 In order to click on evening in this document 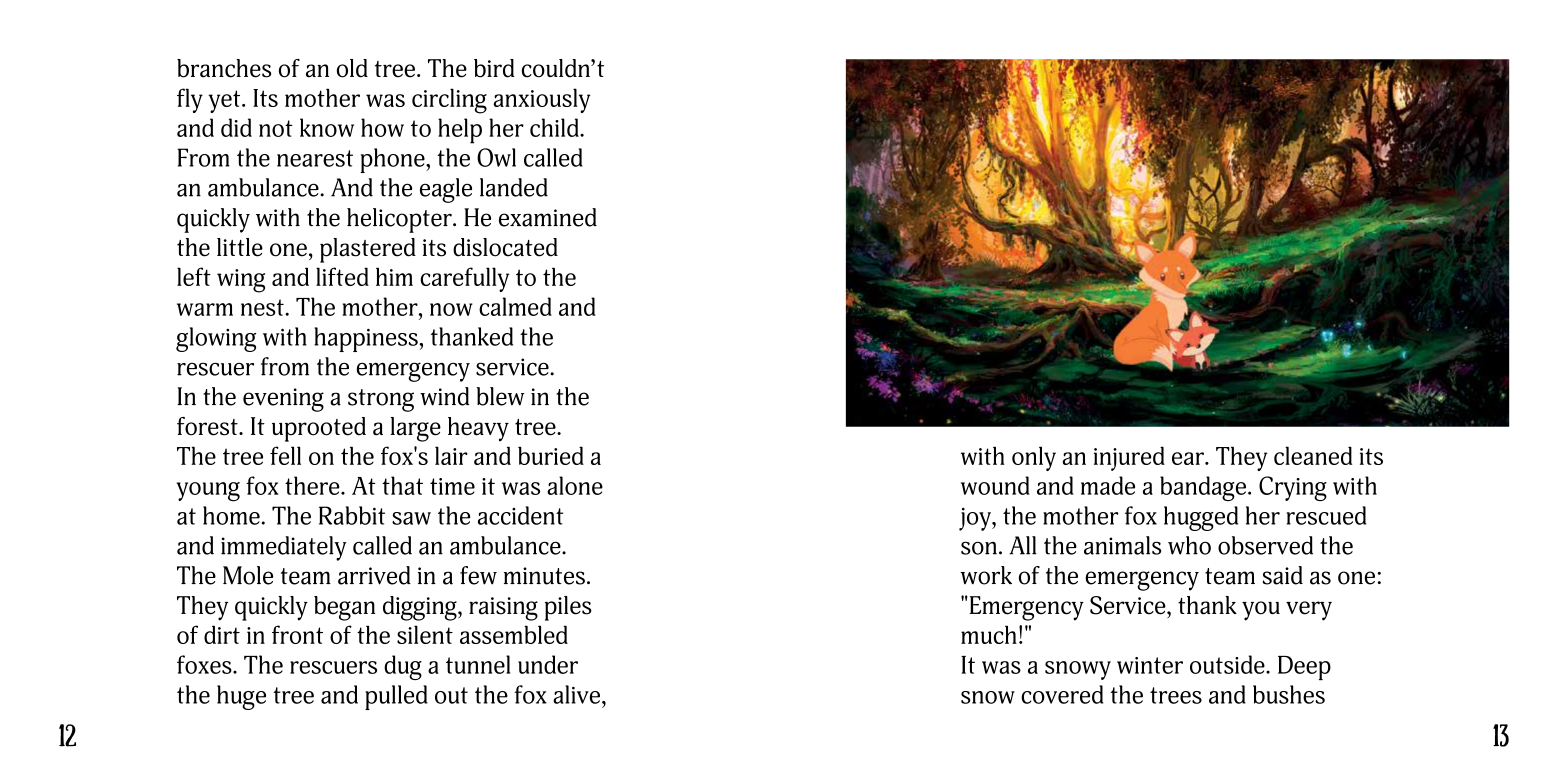, I will do `click(283, 400)`.
